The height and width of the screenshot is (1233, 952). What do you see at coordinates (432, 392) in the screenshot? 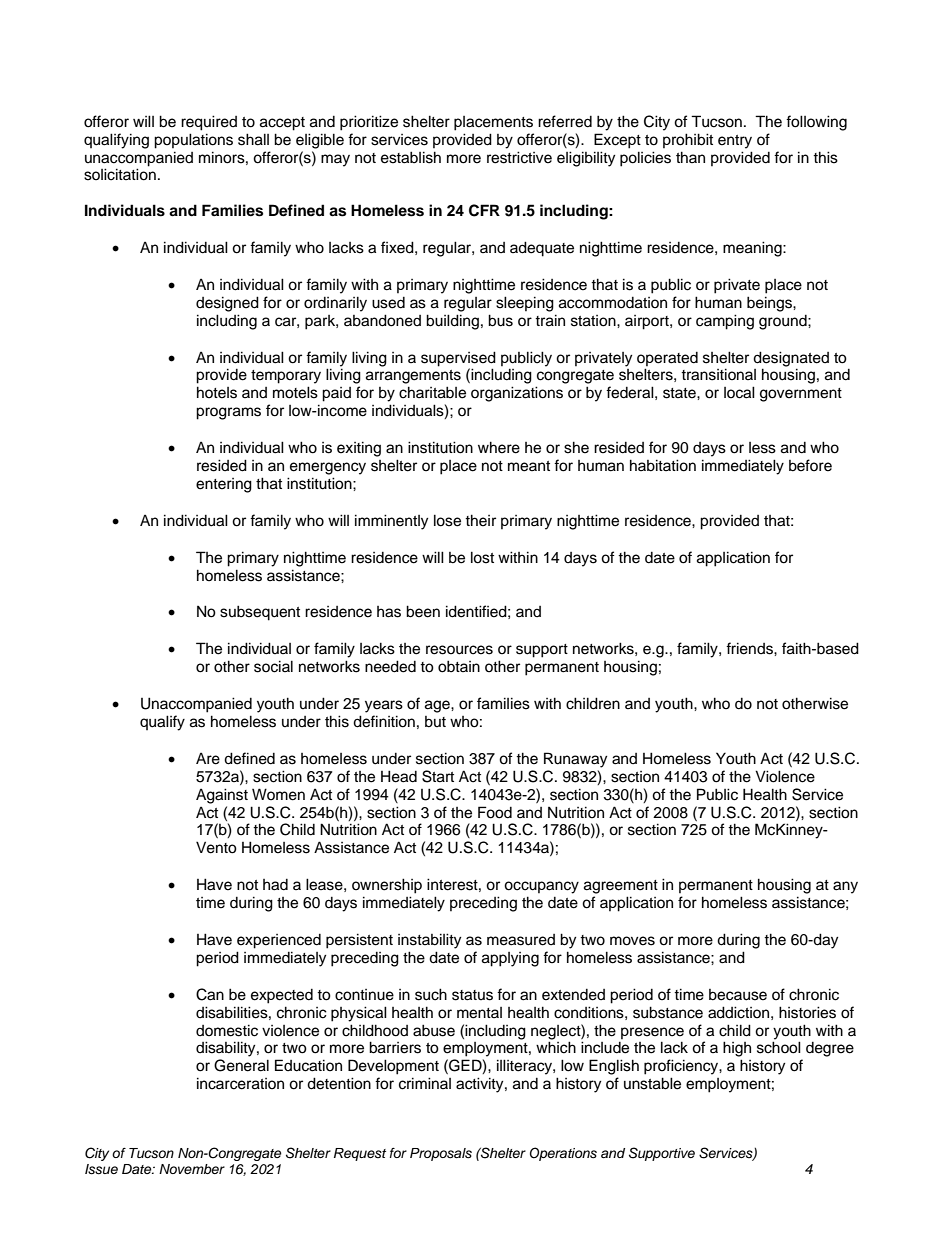
I see `charitable` at bounding box center [432, 392].
